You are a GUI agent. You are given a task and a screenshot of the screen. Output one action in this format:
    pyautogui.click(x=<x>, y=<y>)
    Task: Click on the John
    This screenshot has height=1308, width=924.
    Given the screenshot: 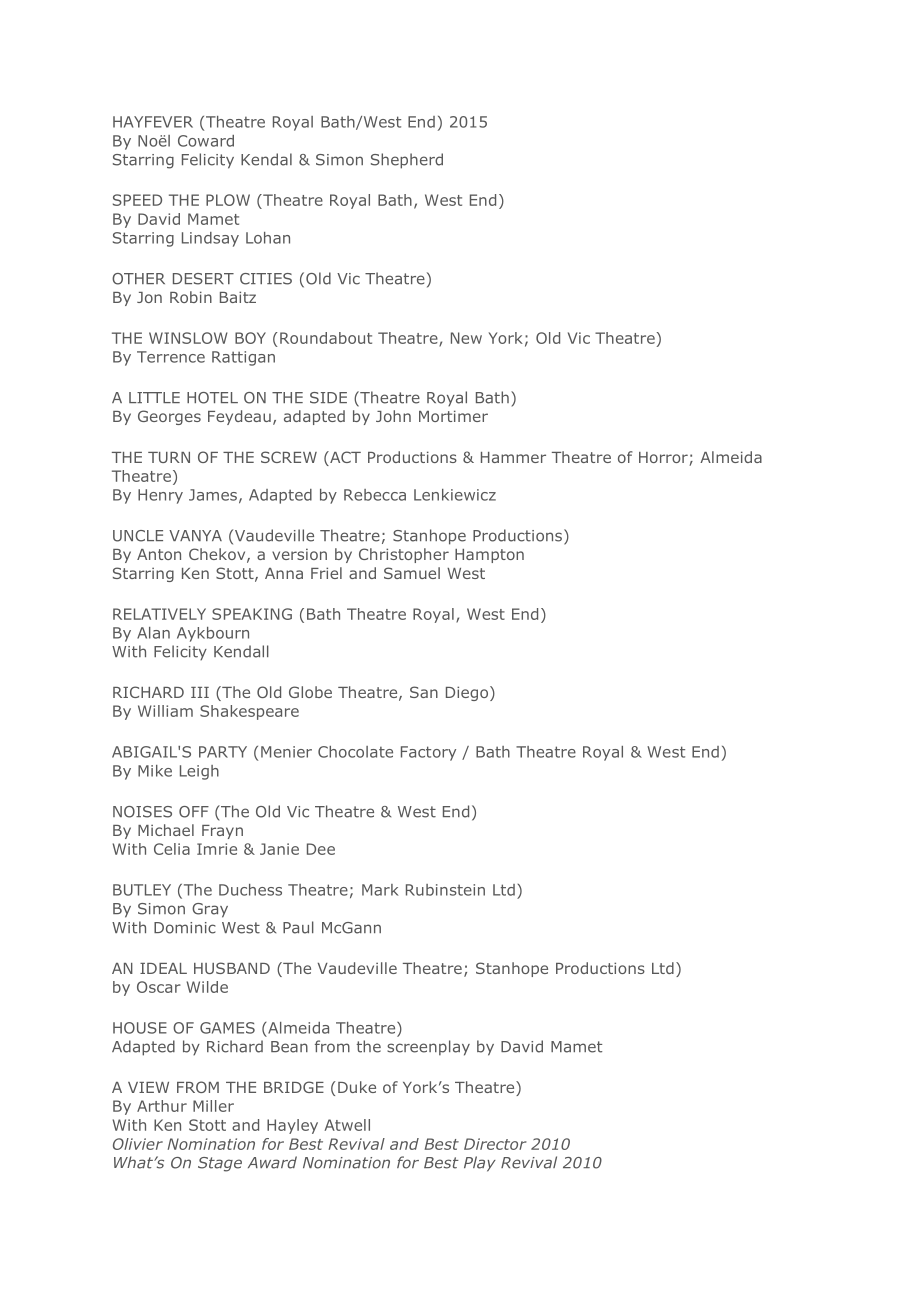 What is the action you would take?
    pyautogui.click(x=393, y=416)
